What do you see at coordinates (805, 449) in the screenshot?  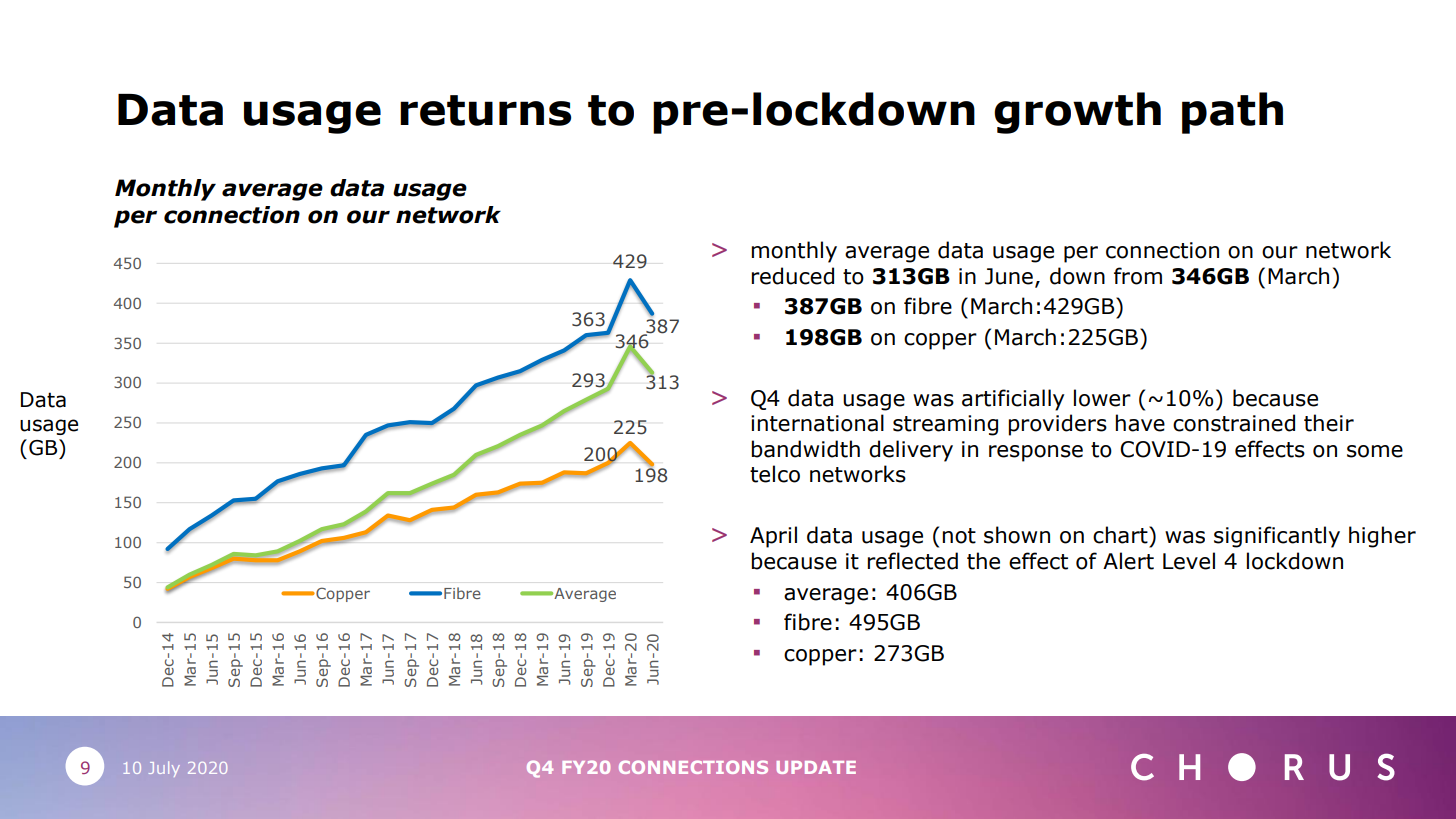 I see `bandwidth` at bounding box center [805, 449].
